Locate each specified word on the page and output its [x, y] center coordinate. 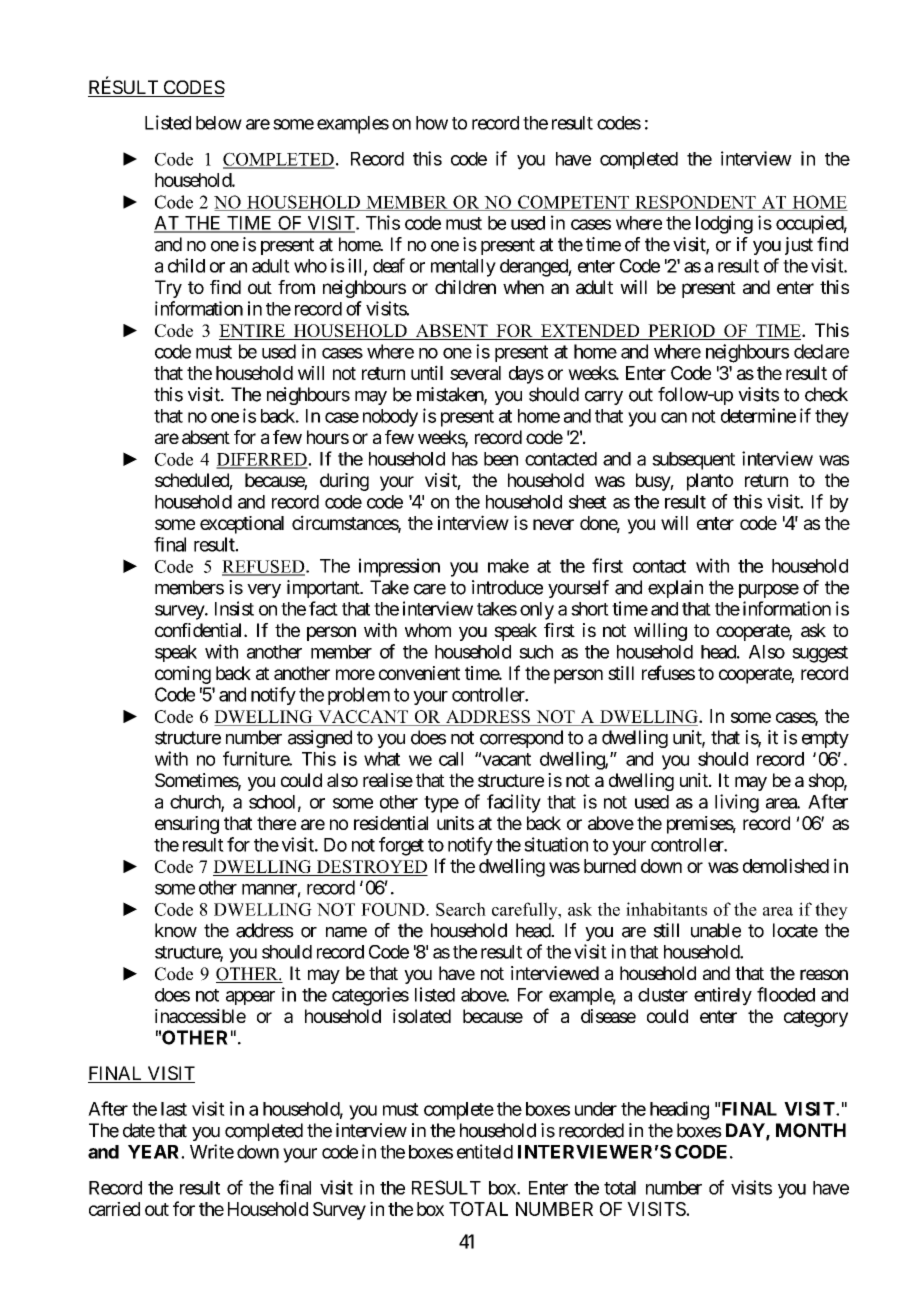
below [219, 123]
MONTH [811, 1130]
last [174, 1109]
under [596, 1109]
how [432, 123]
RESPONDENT [695, 203]
